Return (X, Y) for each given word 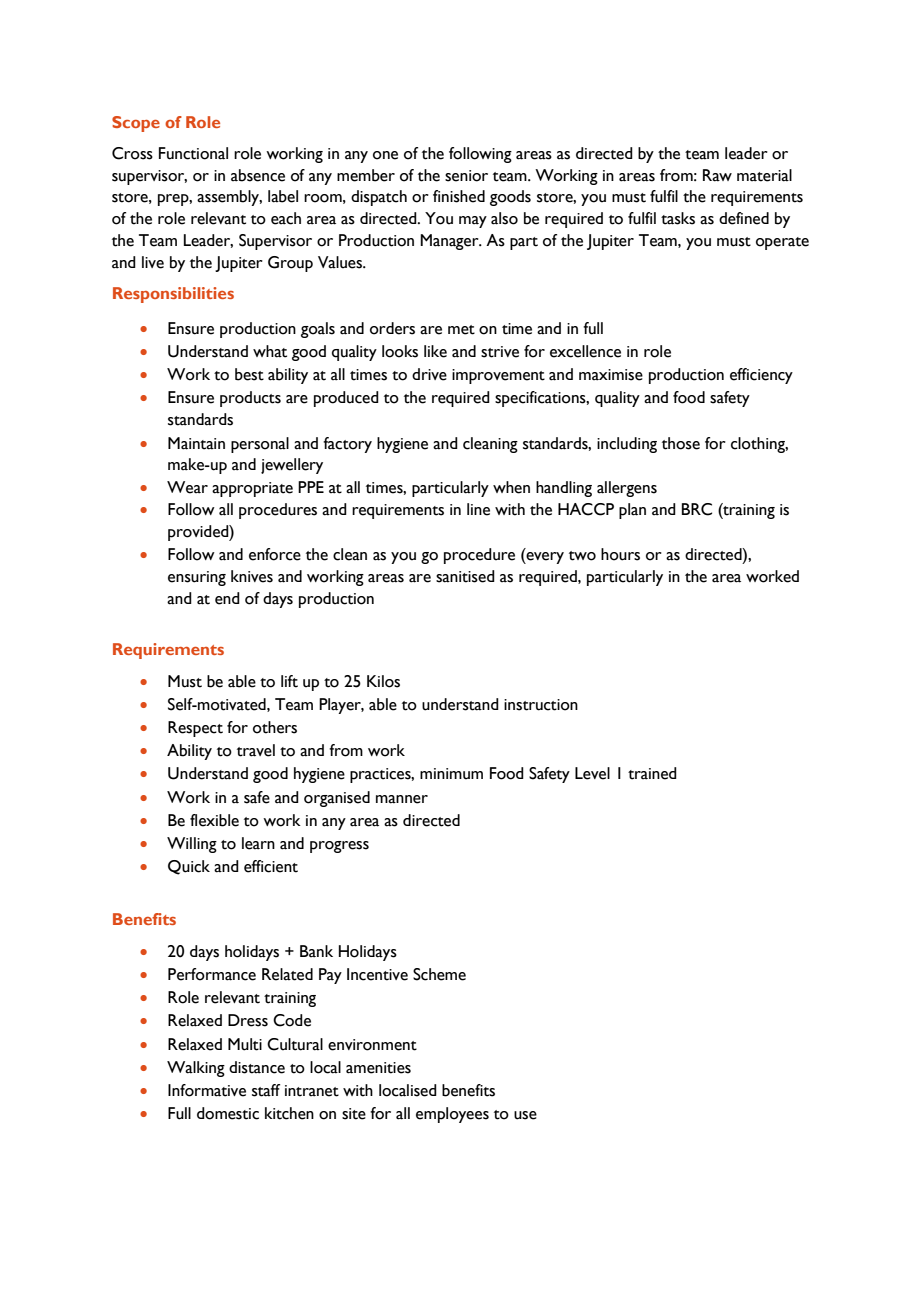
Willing (192, 845)
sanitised (465, 576)
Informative (207, 1090)
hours (620, 554)
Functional (193, 153)
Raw (717, 175)
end (227, 598)
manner (402, 799)
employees (452, 1115)
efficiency (761, 376)
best (249, 374)
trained (652, 773)
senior (466, 176)
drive (429, 374)
